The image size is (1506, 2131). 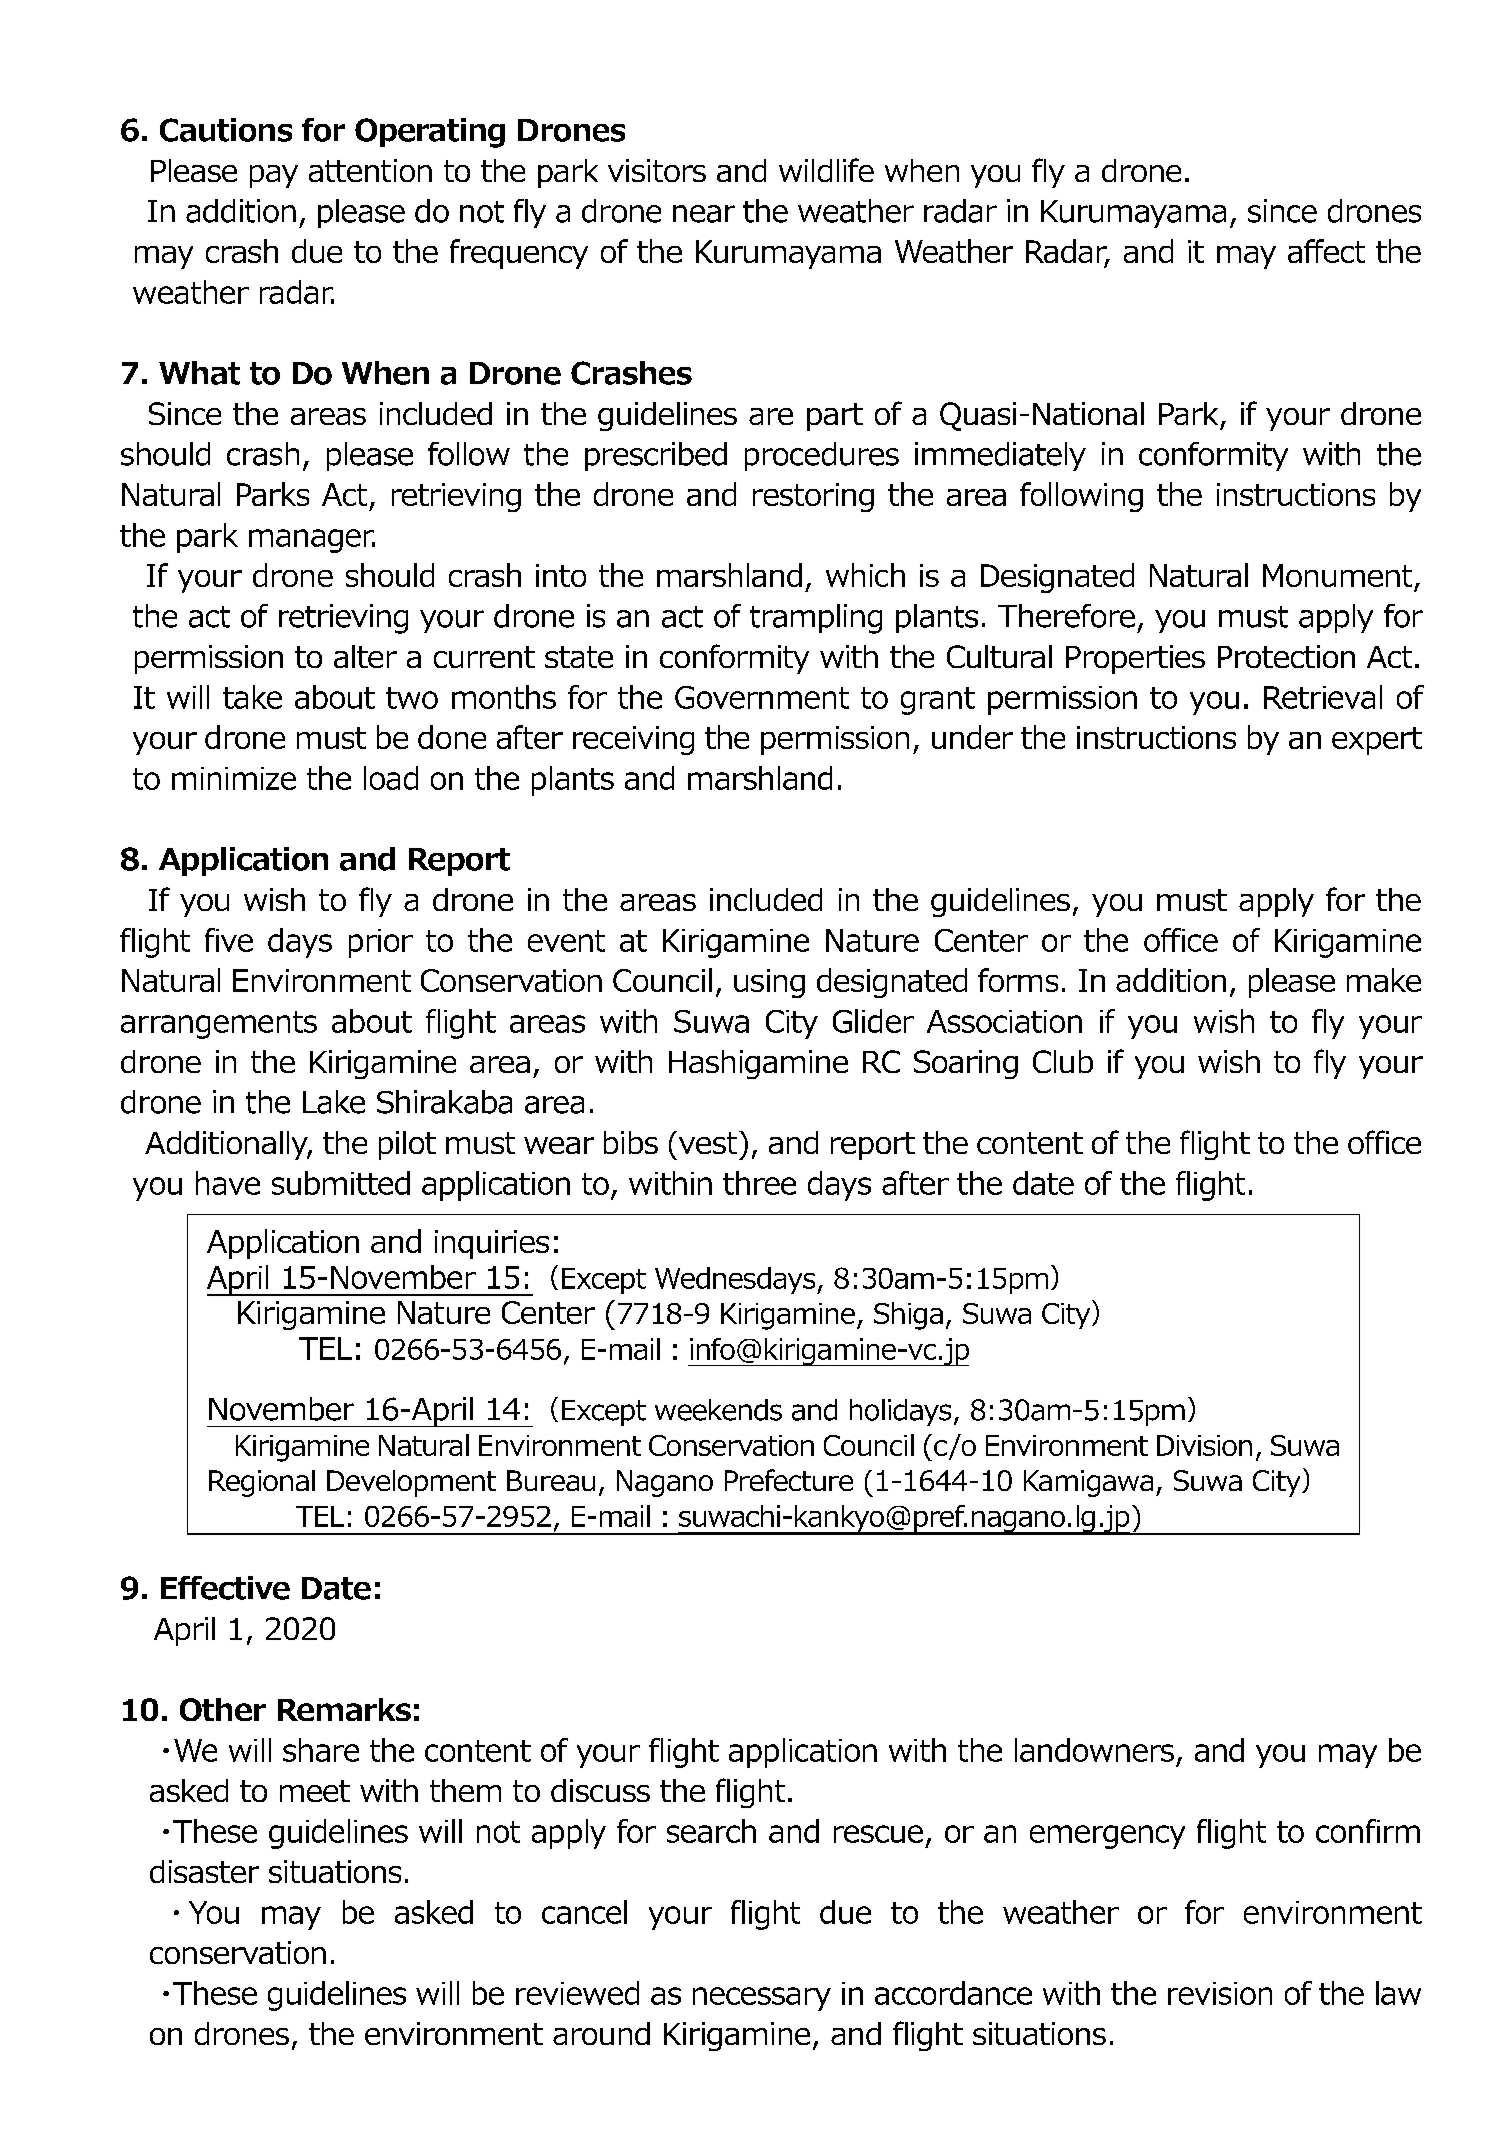 I want to click on Lake, so click(x=334, y=1102).
